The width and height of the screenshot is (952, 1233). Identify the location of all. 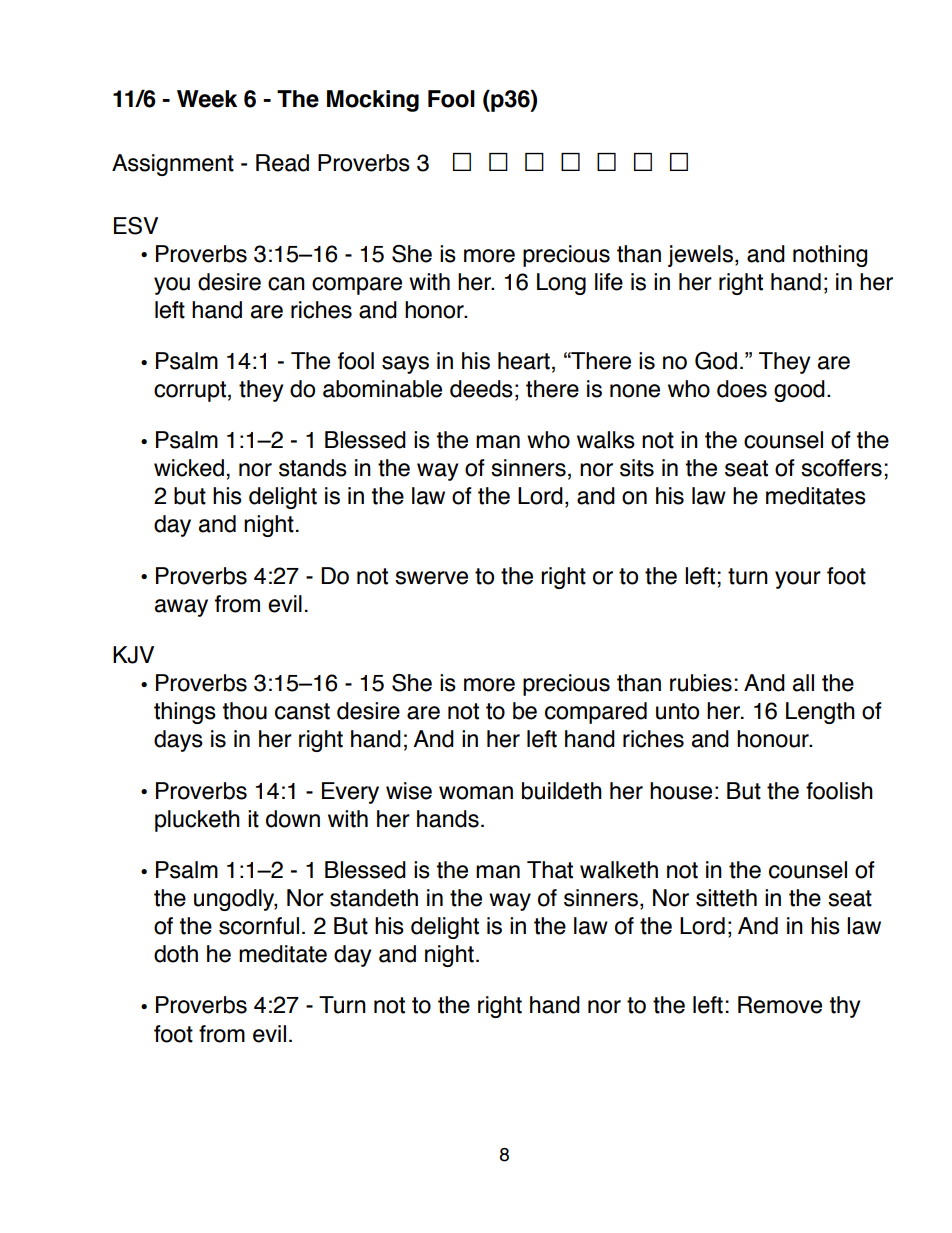
(803, 683).
